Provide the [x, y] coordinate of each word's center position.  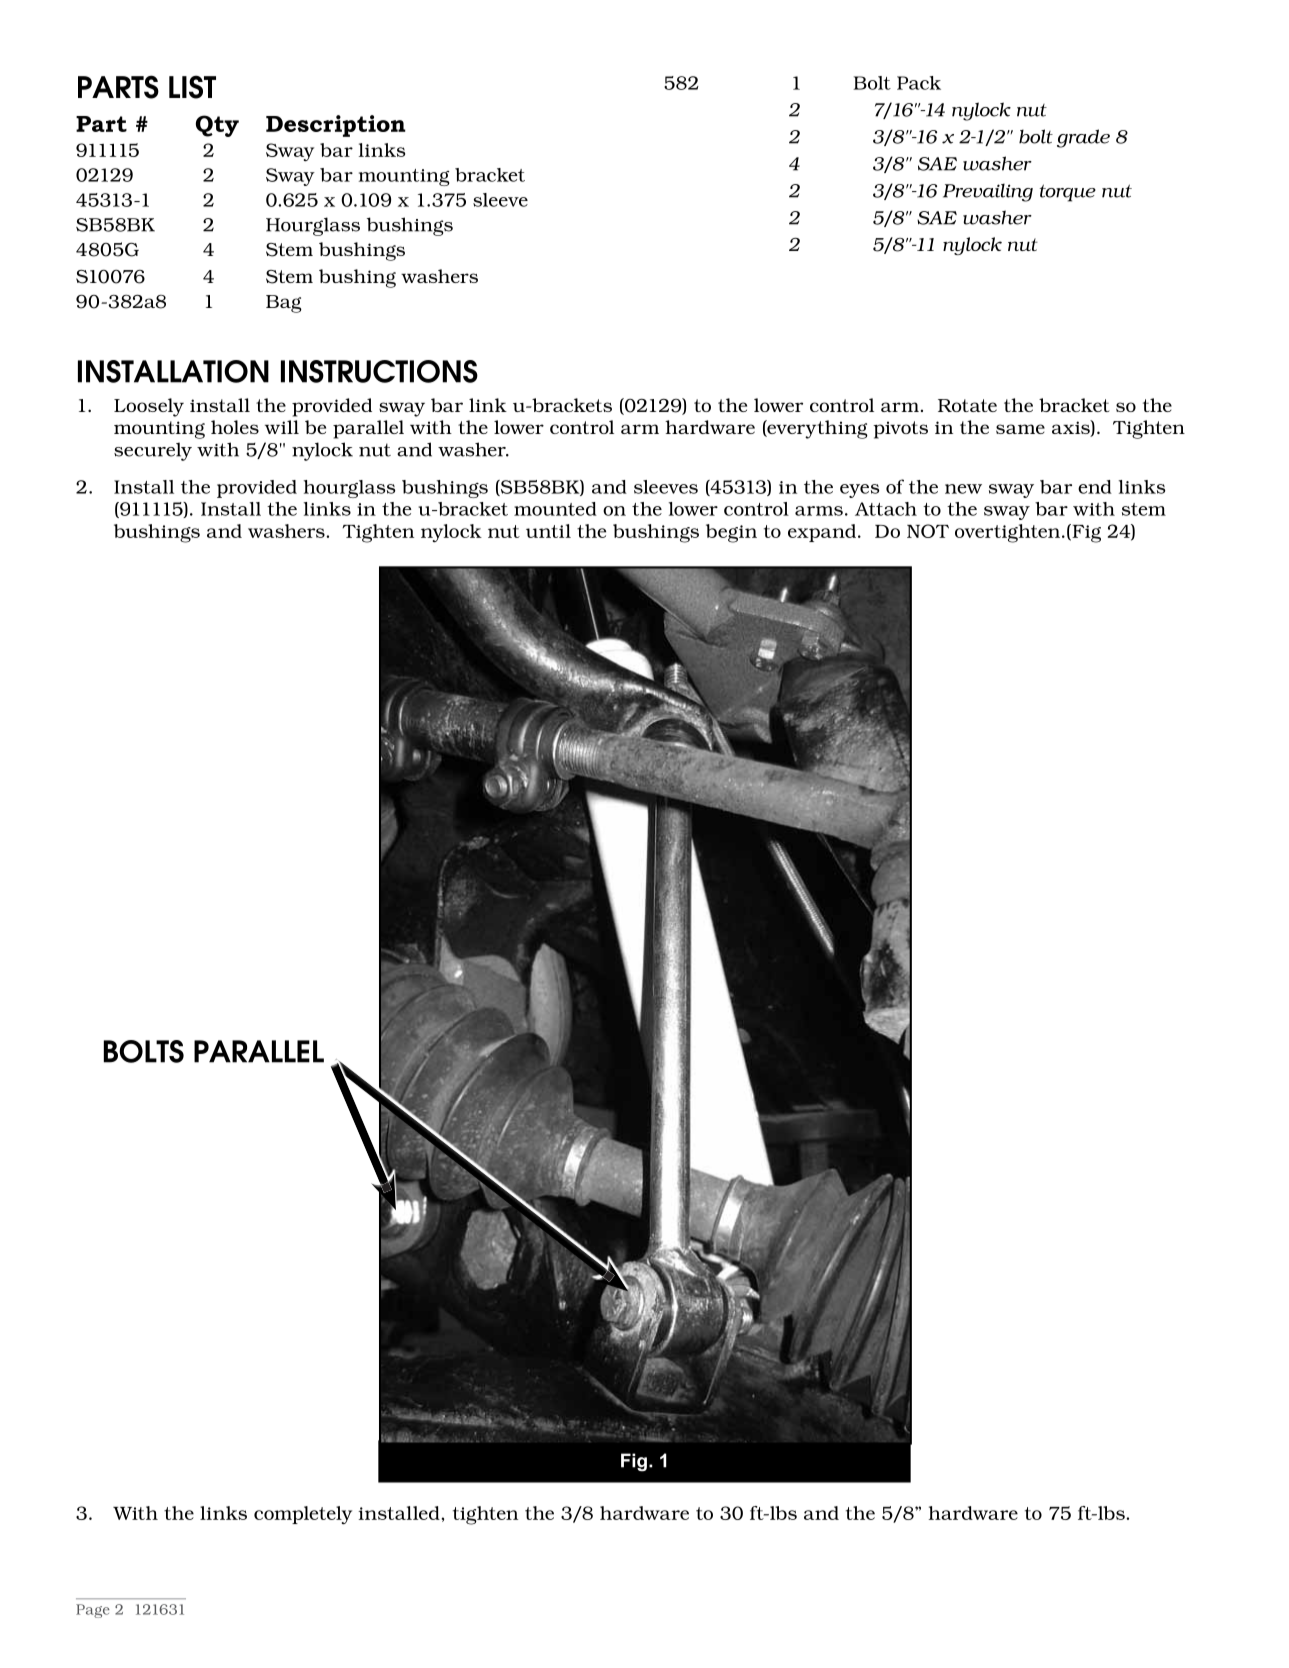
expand [822, 533]
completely [303, 1515]
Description [336, 126]
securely [153, 451]
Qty [217, 126]
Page [93, 1611]
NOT [928, 531]
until [548, 531]
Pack [919, 83]
